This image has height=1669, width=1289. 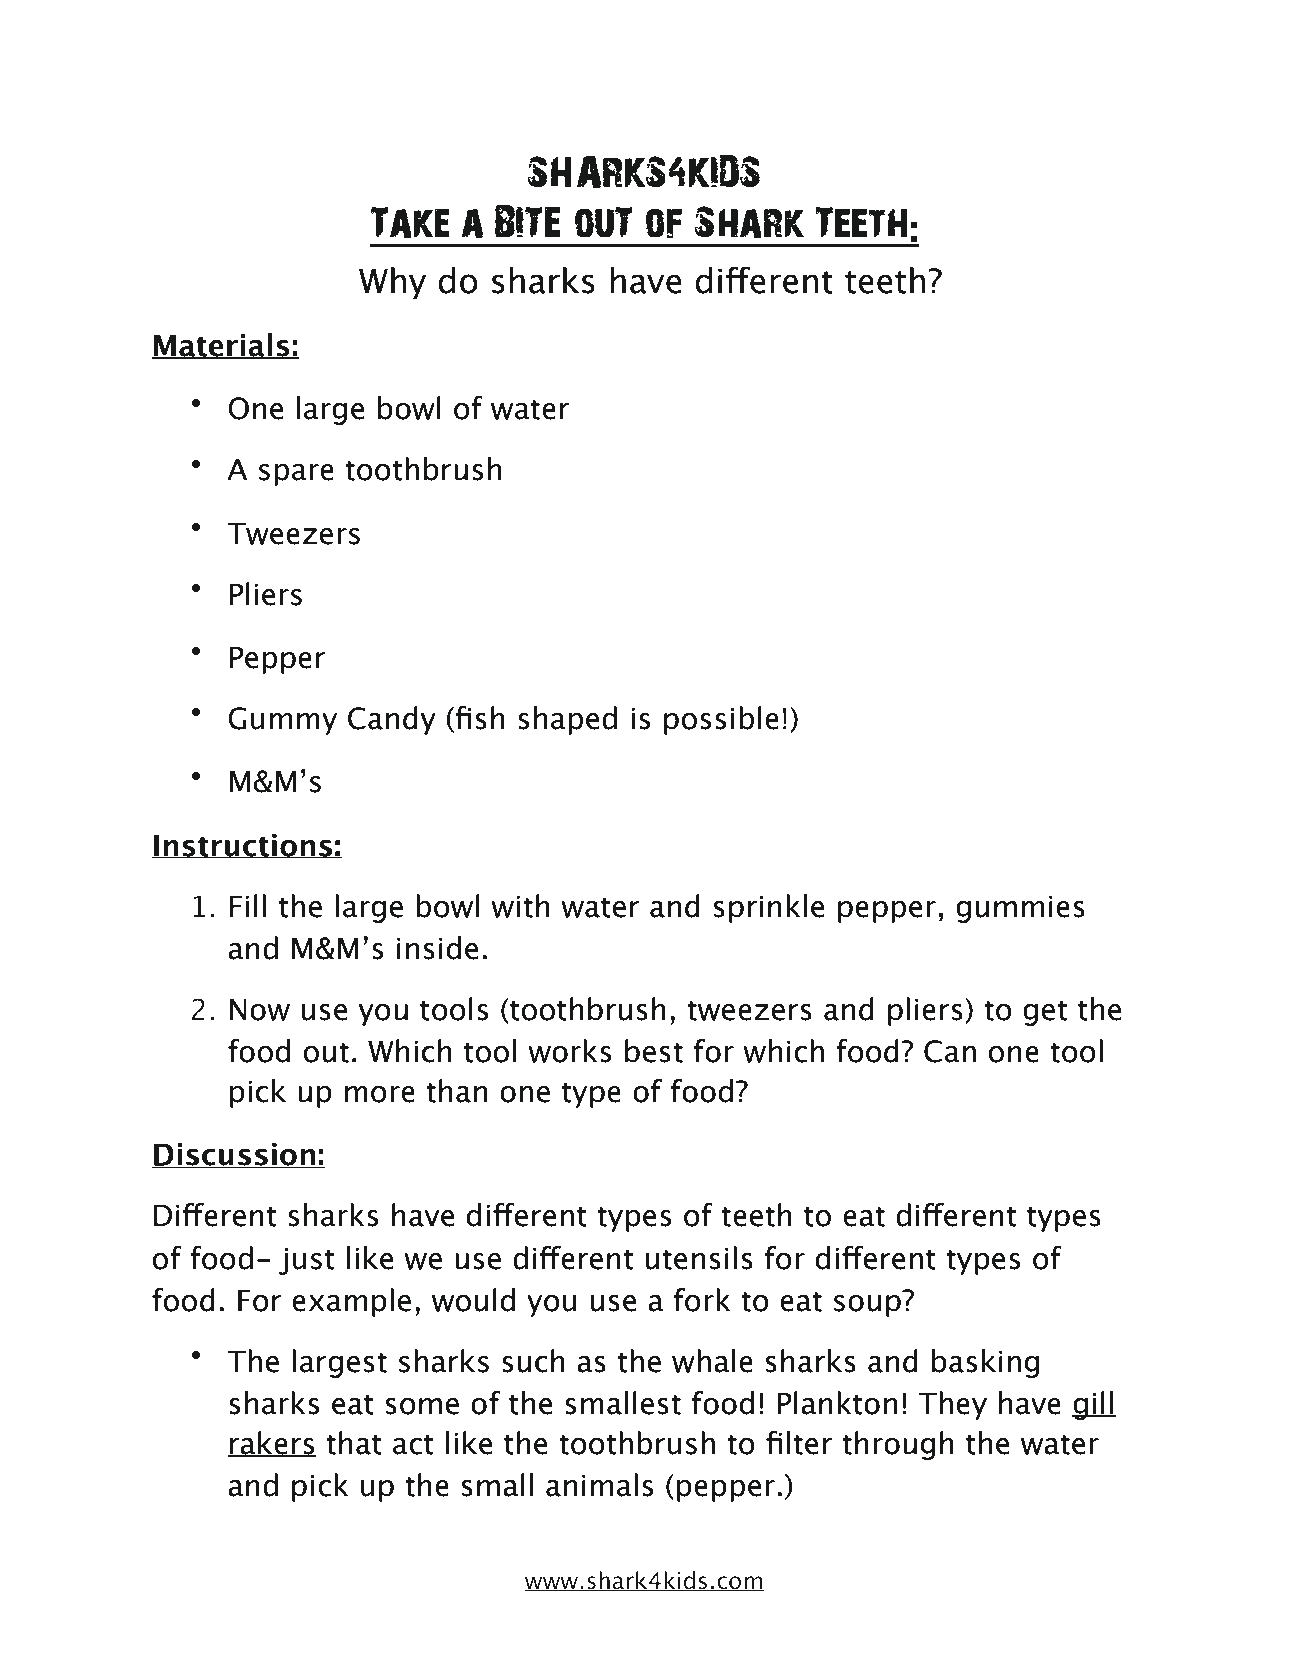 What do you see at coordinates (234, 1155) in the image?
I see `Discussion` at bounding box center [234, 1155].
